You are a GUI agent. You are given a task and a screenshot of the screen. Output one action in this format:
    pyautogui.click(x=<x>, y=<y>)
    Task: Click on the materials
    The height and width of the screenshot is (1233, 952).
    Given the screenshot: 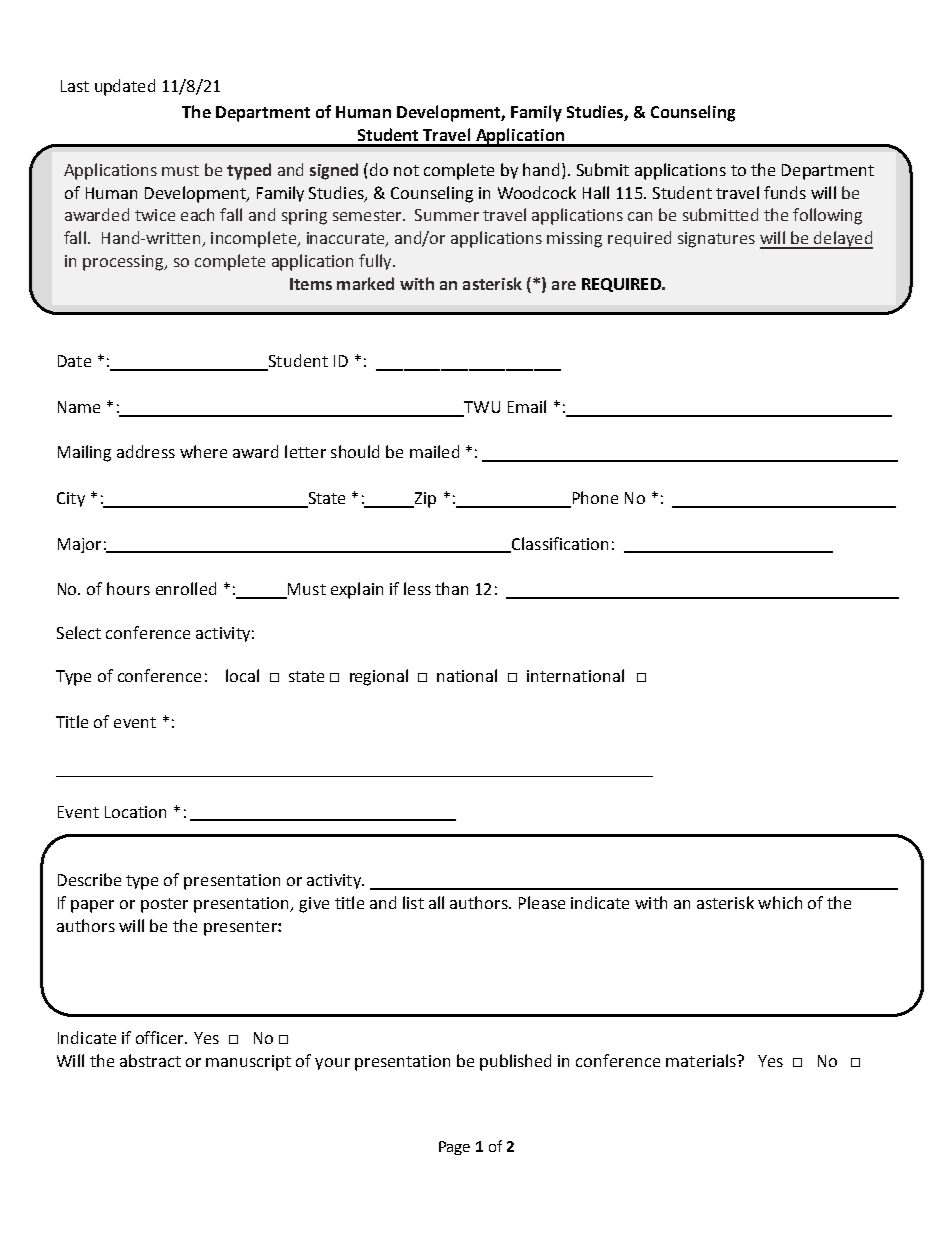 What is the action you would take?
    pyautogui.click(x=702, y=1060)
